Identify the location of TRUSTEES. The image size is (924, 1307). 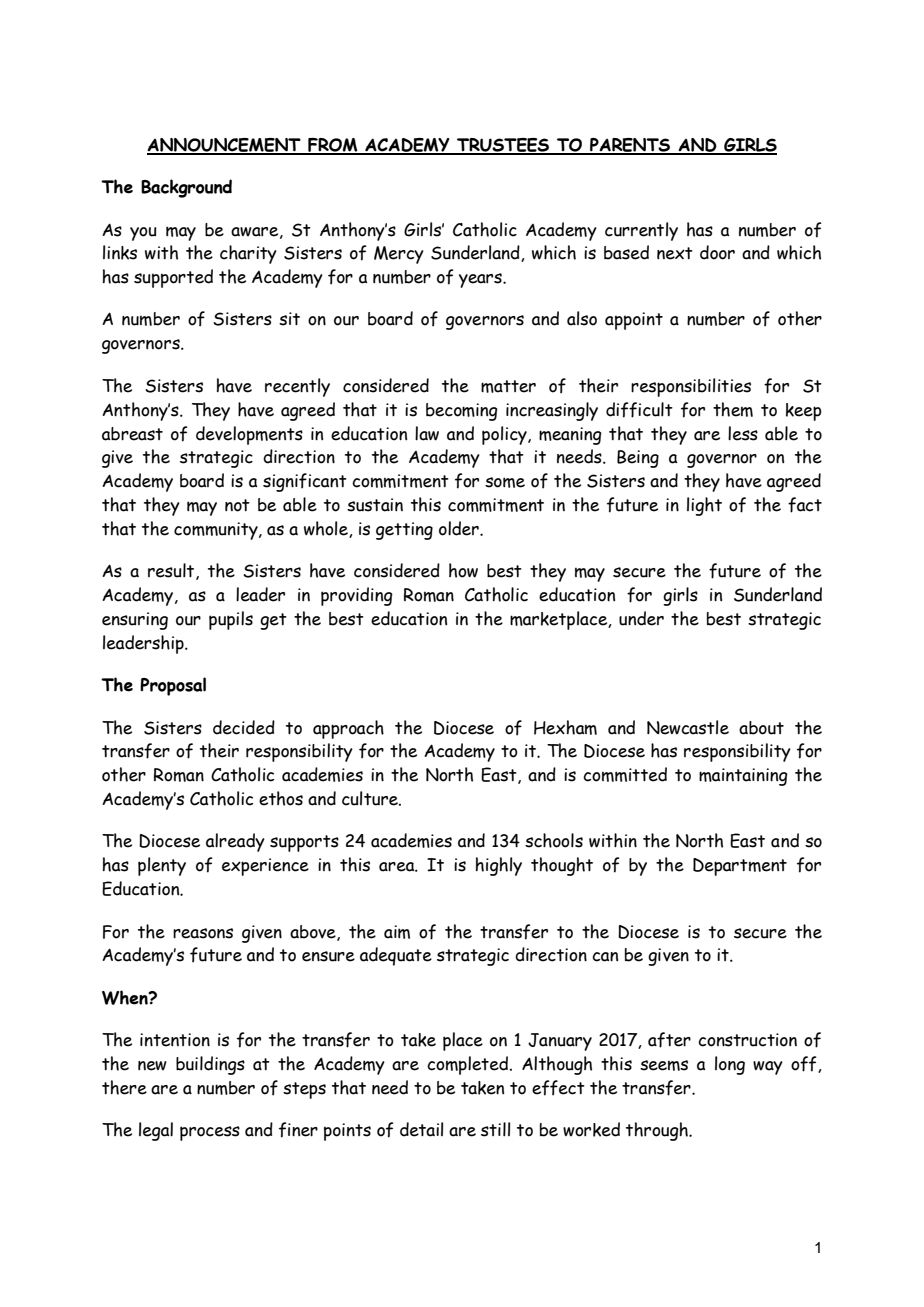
(503, 146).
